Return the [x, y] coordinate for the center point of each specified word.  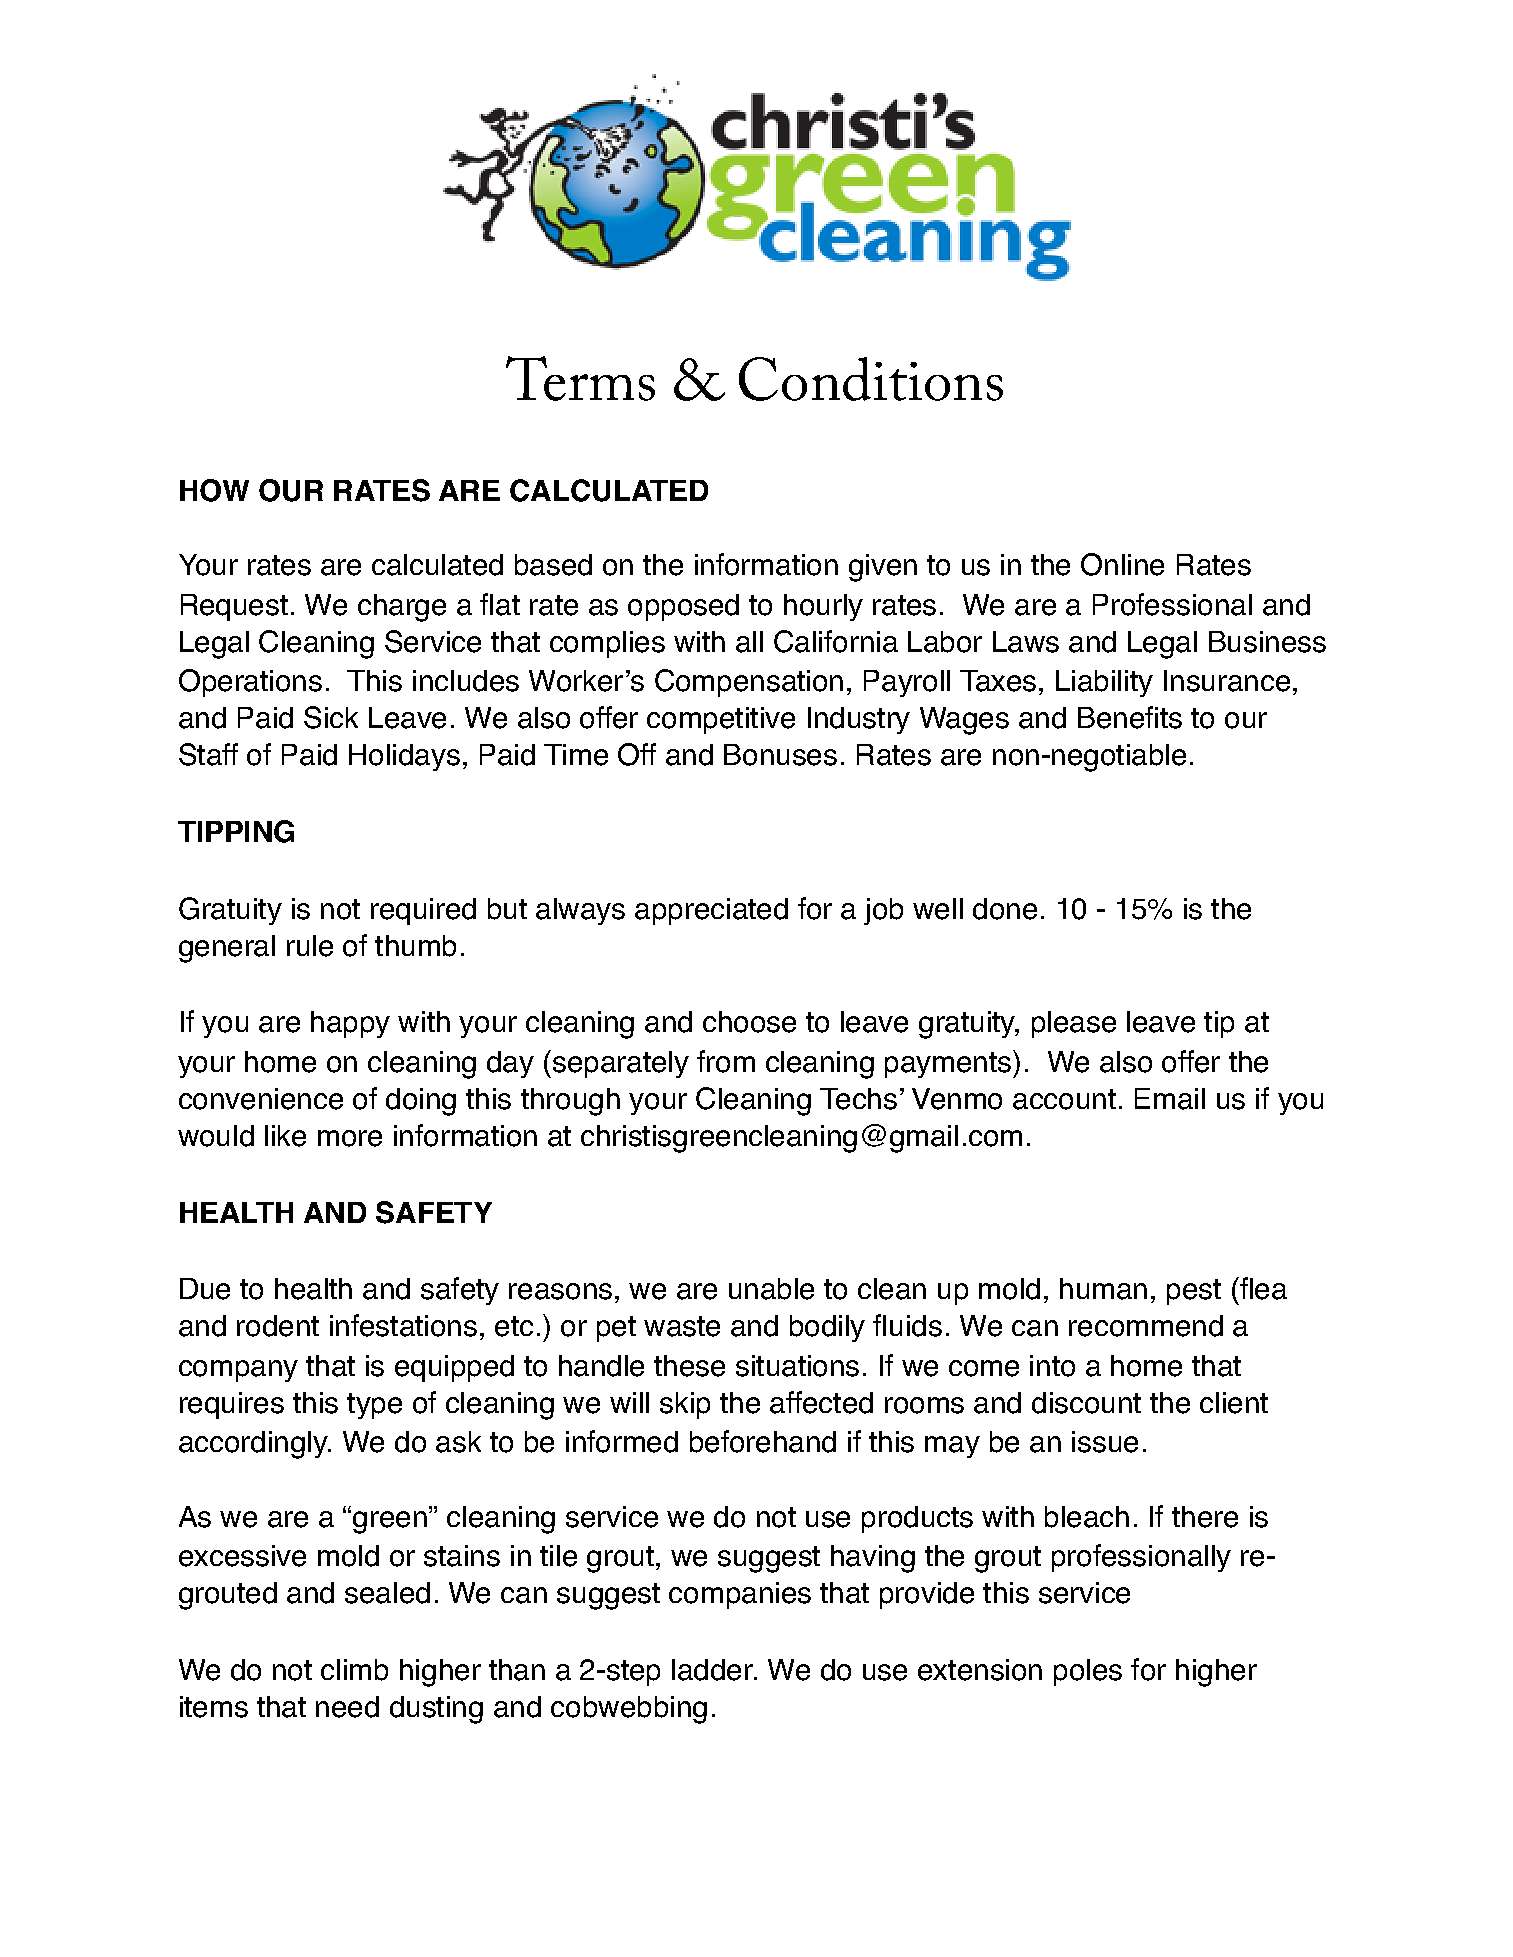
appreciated [711, 911]
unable [771, 1289]
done [1005, 909]
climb [354, 1670]
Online [1122, 564]
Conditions [871, 379]
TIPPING [236, 831]
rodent [278, 1326]
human [1103, 1289]
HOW [214, 490]
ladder [713, 1670]
